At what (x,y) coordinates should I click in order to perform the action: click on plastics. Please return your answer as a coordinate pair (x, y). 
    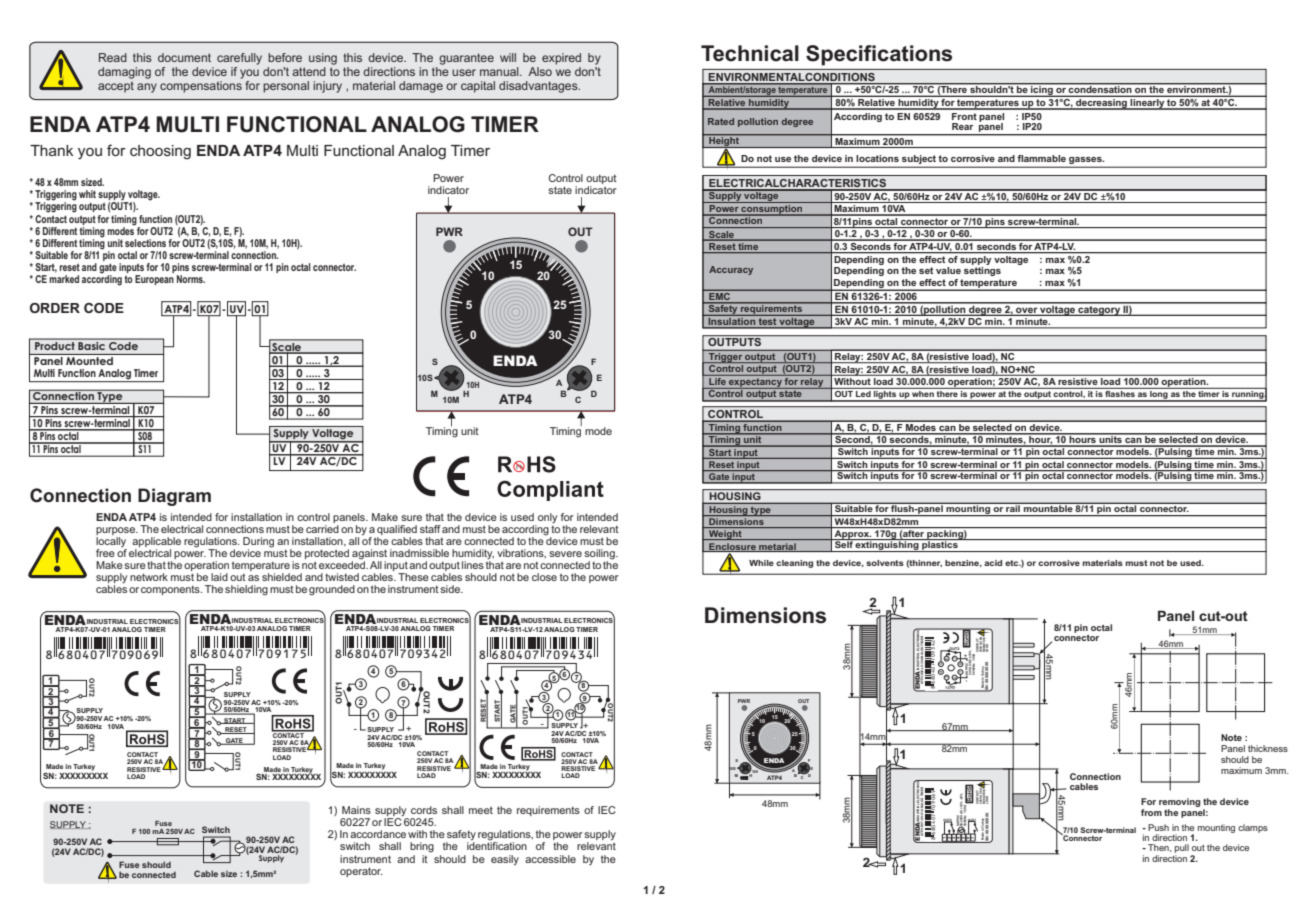
    Looking at the image, I should click on (940, 545).
